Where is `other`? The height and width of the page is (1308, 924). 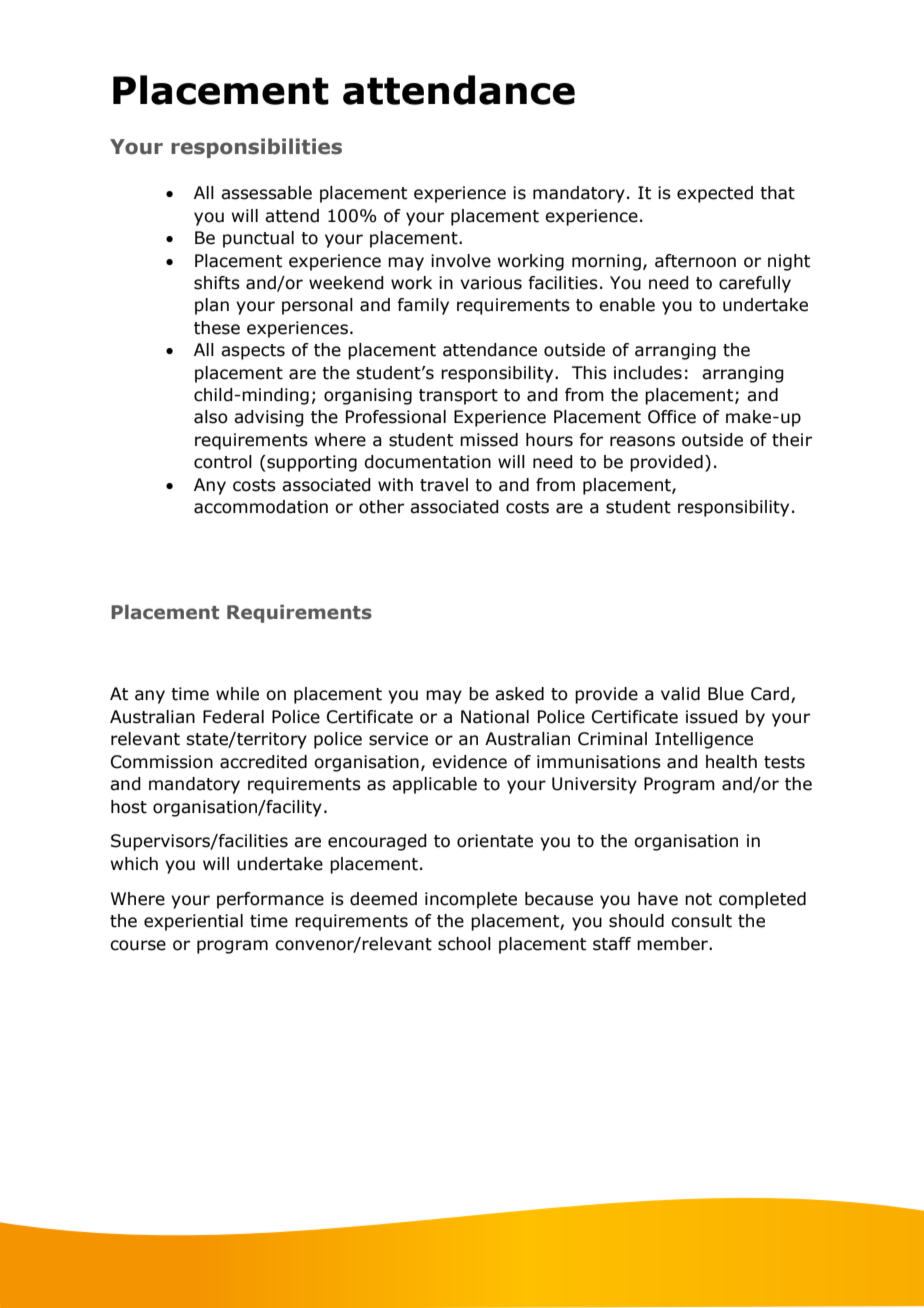
other is located at coordinates (381, 507).
